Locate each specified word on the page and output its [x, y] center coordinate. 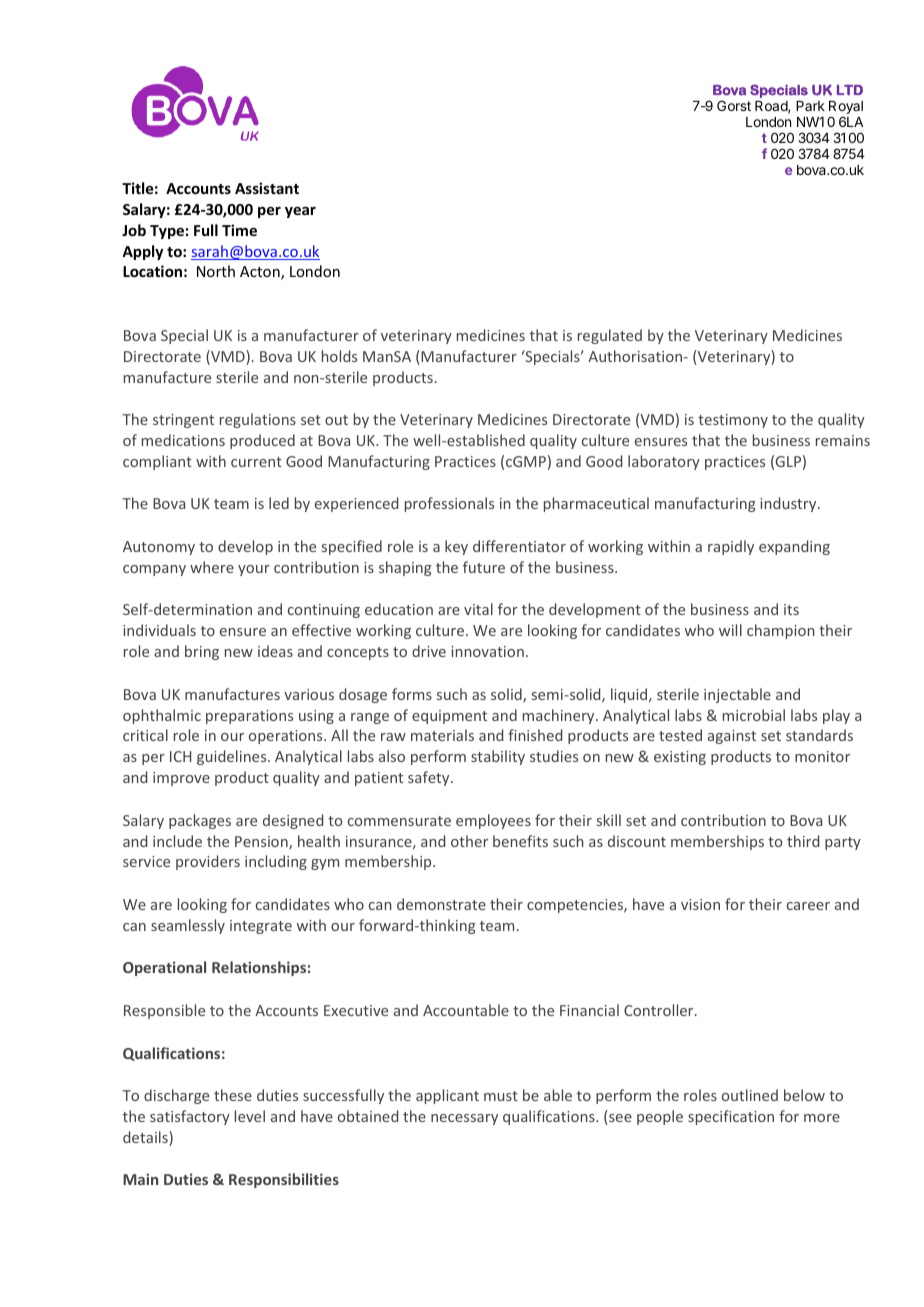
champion [781, 631]
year [300, 212]
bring [202, 652]
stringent [183, 421]
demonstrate [441, 904]
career [808, 906]
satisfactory [190, 1117]
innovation [487, 651]
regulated [610, 336]
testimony [733, 421]
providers [208, 862]
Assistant [267, 188]
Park [810, 106]
